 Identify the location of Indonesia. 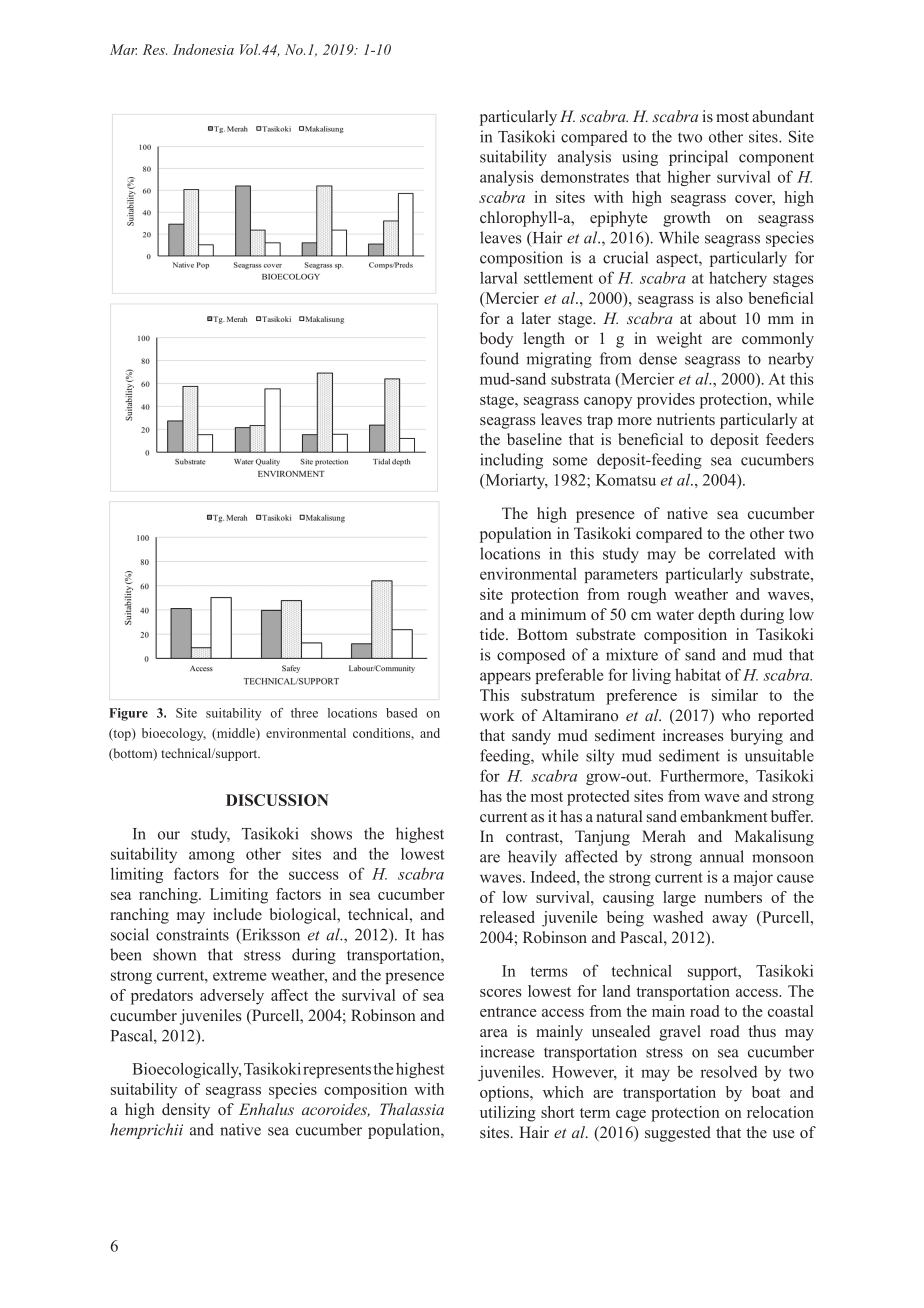
(203, 49).
